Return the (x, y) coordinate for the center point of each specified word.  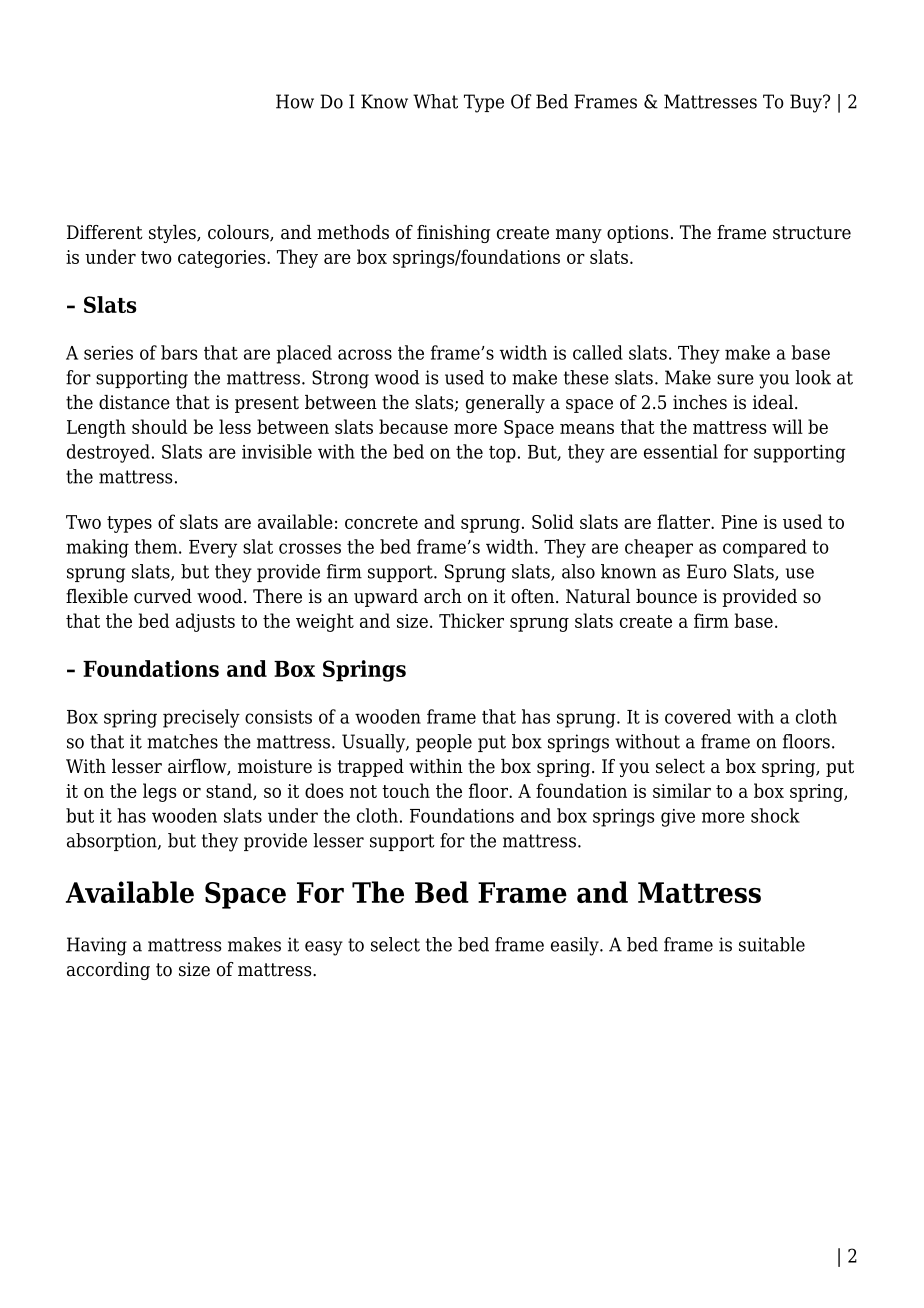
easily (576, 946)
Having (97, 946)
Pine (739, 522)
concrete (381, 522)
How (295, 101)
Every (213, 549)
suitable (772, 944)
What (435, 101)
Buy (807, 103)
